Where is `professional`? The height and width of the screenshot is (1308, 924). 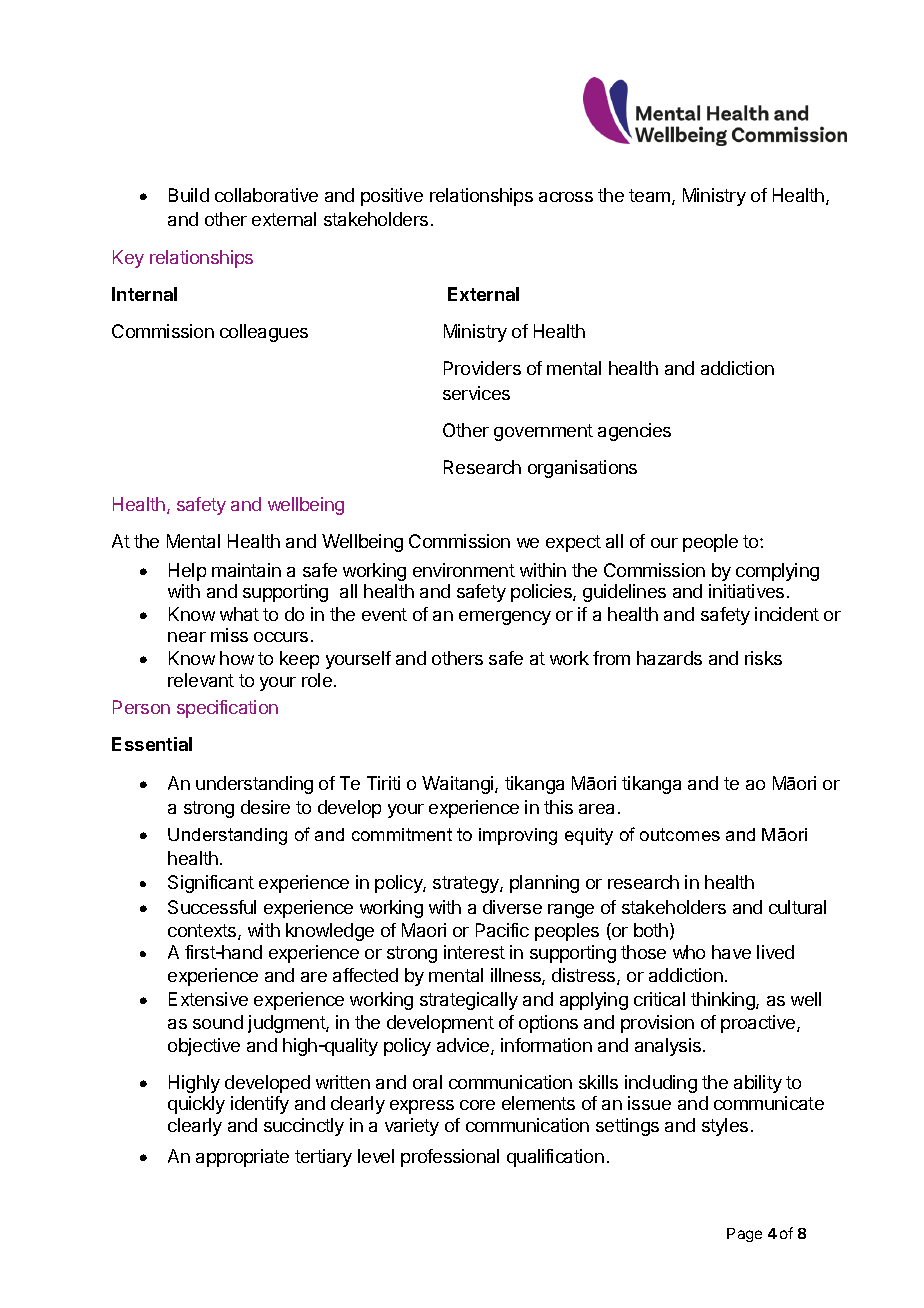
professional is located at coordinates (450, 1158).
